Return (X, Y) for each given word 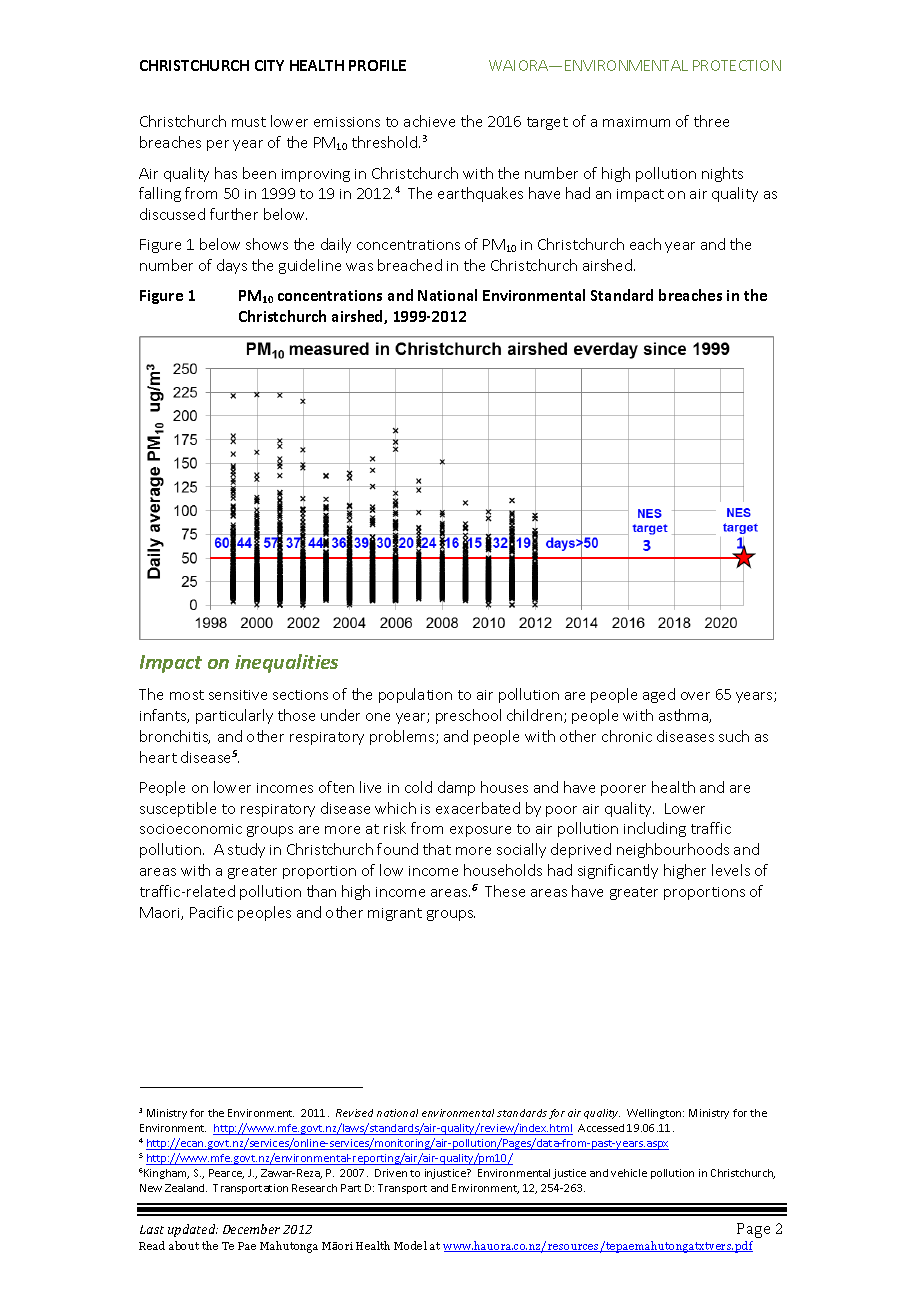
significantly (618, 871)
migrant (395, 914)
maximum (636, 122)
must (249, 122)
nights (722, 174)
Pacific (211, 912)
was (359, 267)
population (415, 695)
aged (659, 695)
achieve (429, 121)
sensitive (238, 695)
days (232, 266)
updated (193, 1230)
